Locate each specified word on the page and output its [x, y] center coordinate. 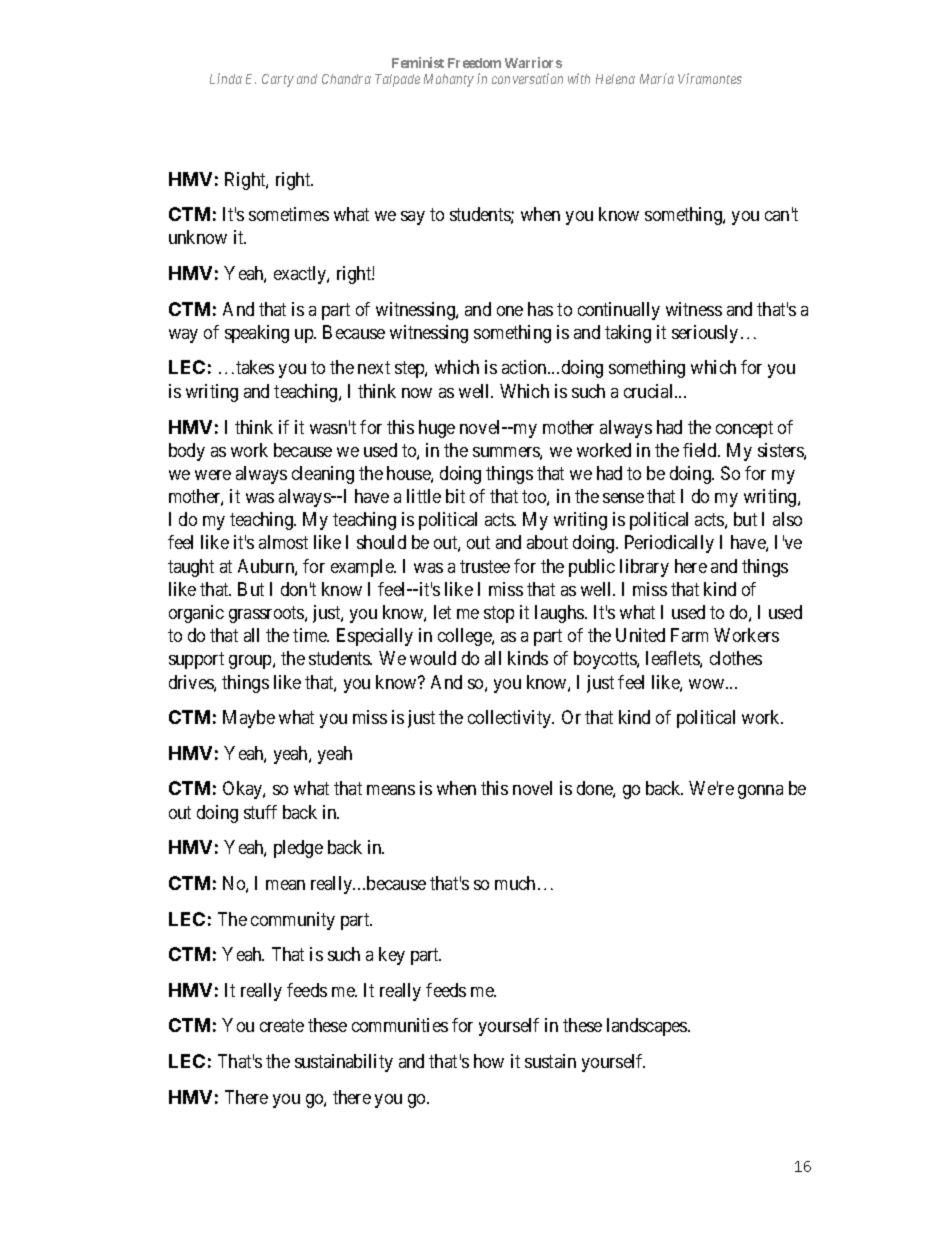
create [282, 1026]
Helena [615, 79]
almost [283, 542]
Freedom [474, 63]
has [540, 309]
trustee [485, 566]
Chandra [346, 79]
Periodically [669, 544]
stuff [260, 812]
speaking [257, 334]
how [489, 1061]
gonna [760, 792]
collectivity [511, 719]
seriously [705, 334]
